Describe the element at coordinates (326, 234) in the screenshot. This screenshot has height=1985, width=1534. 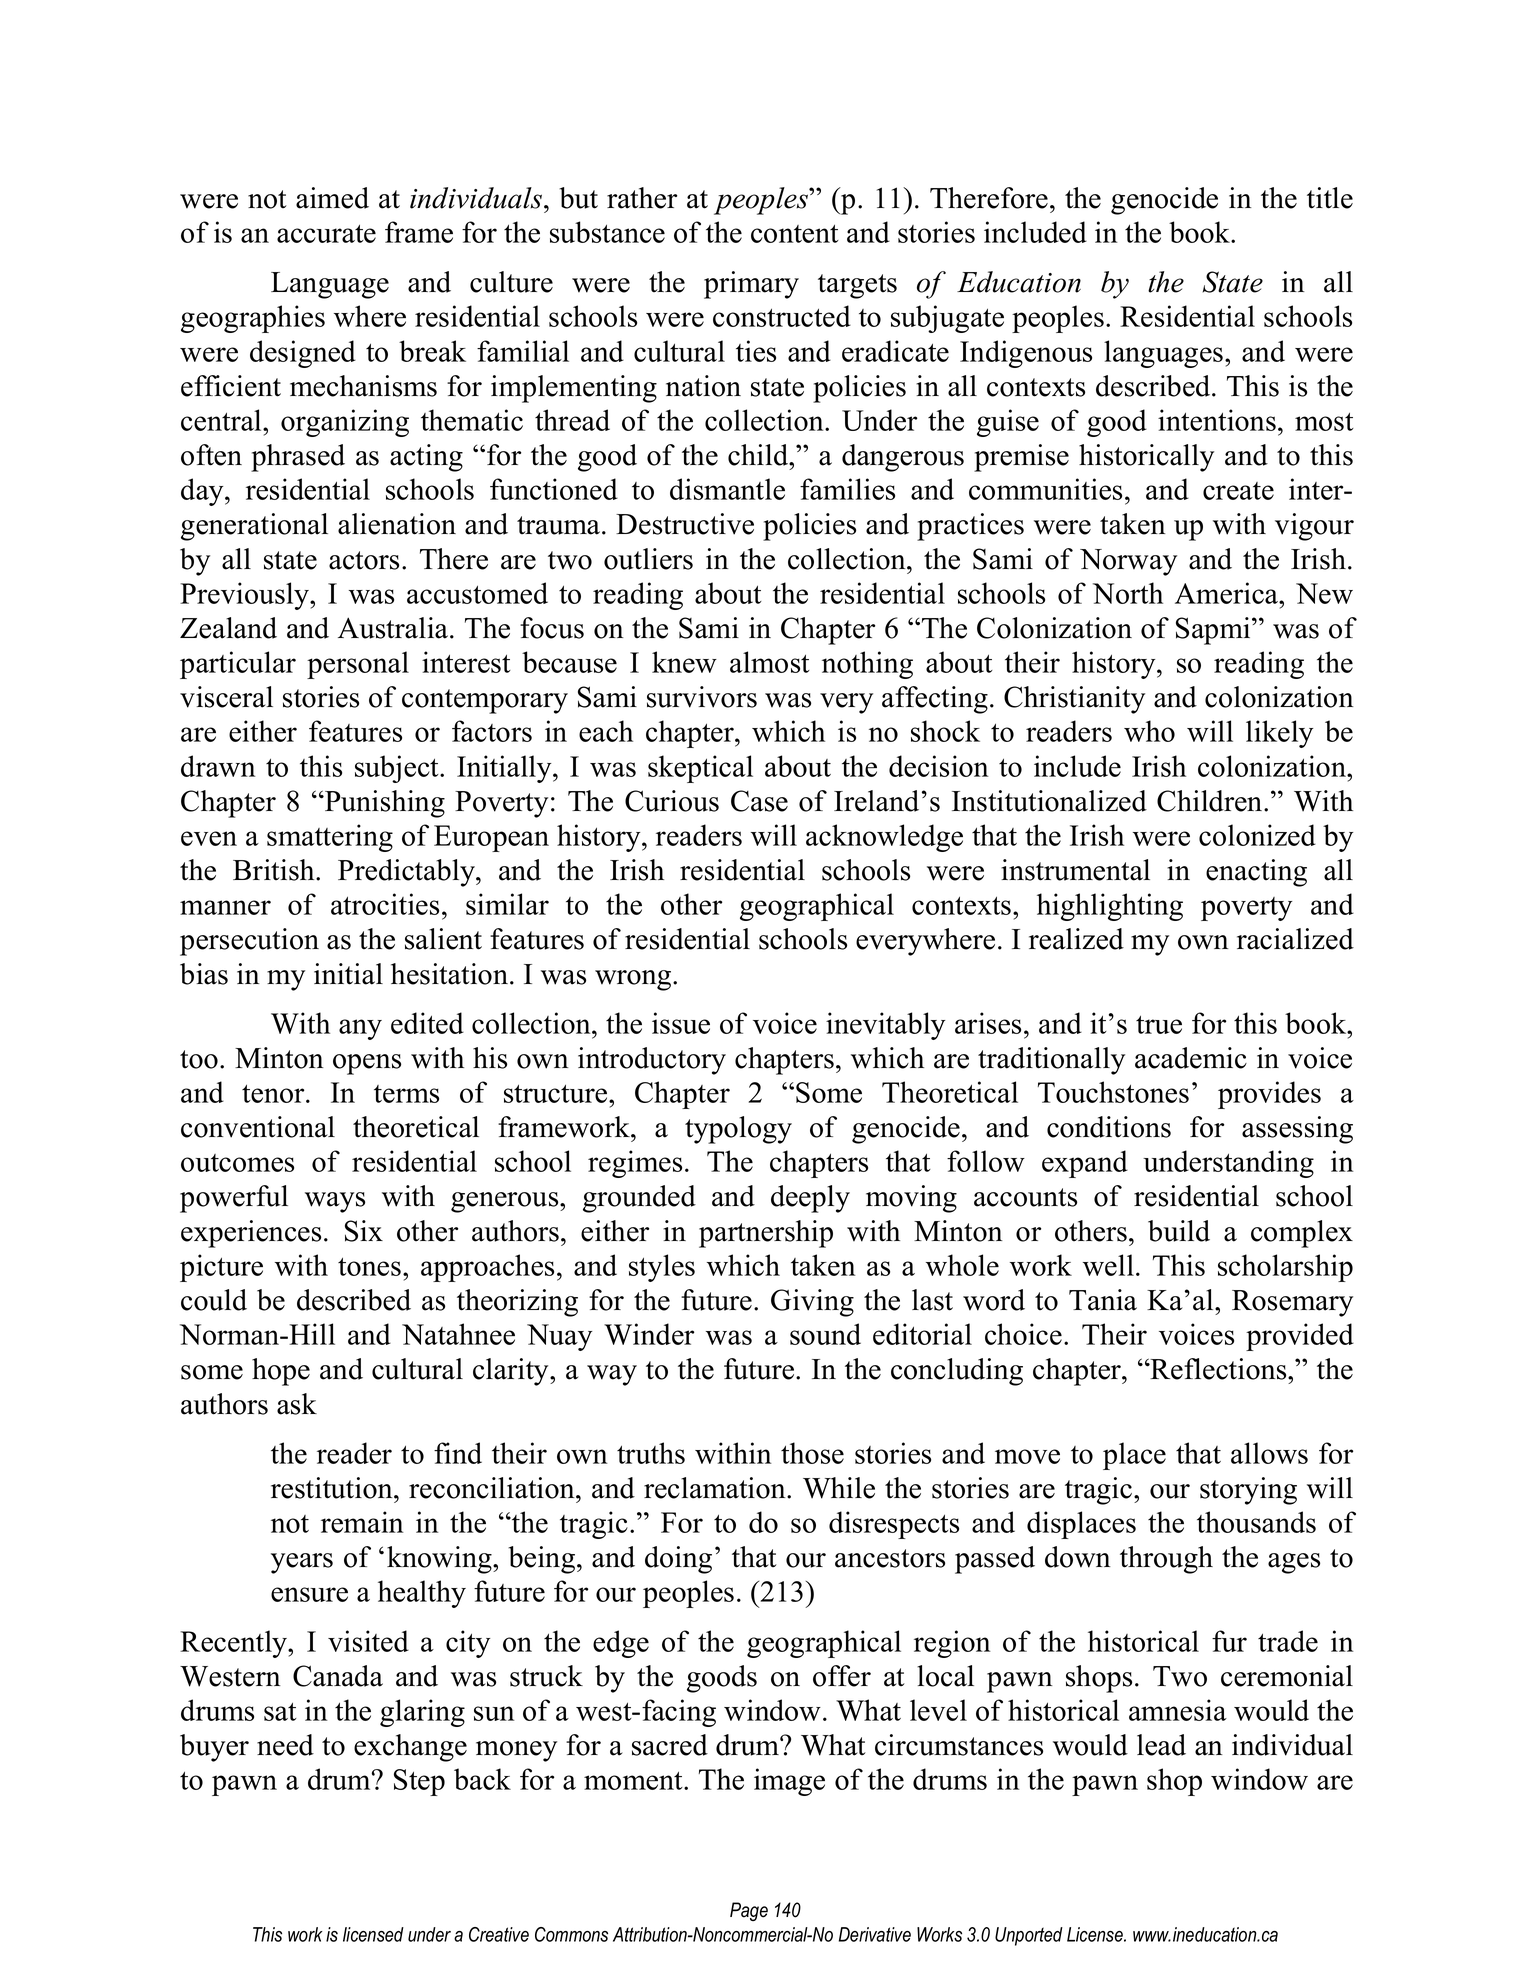
I see `accurate` at that location.
